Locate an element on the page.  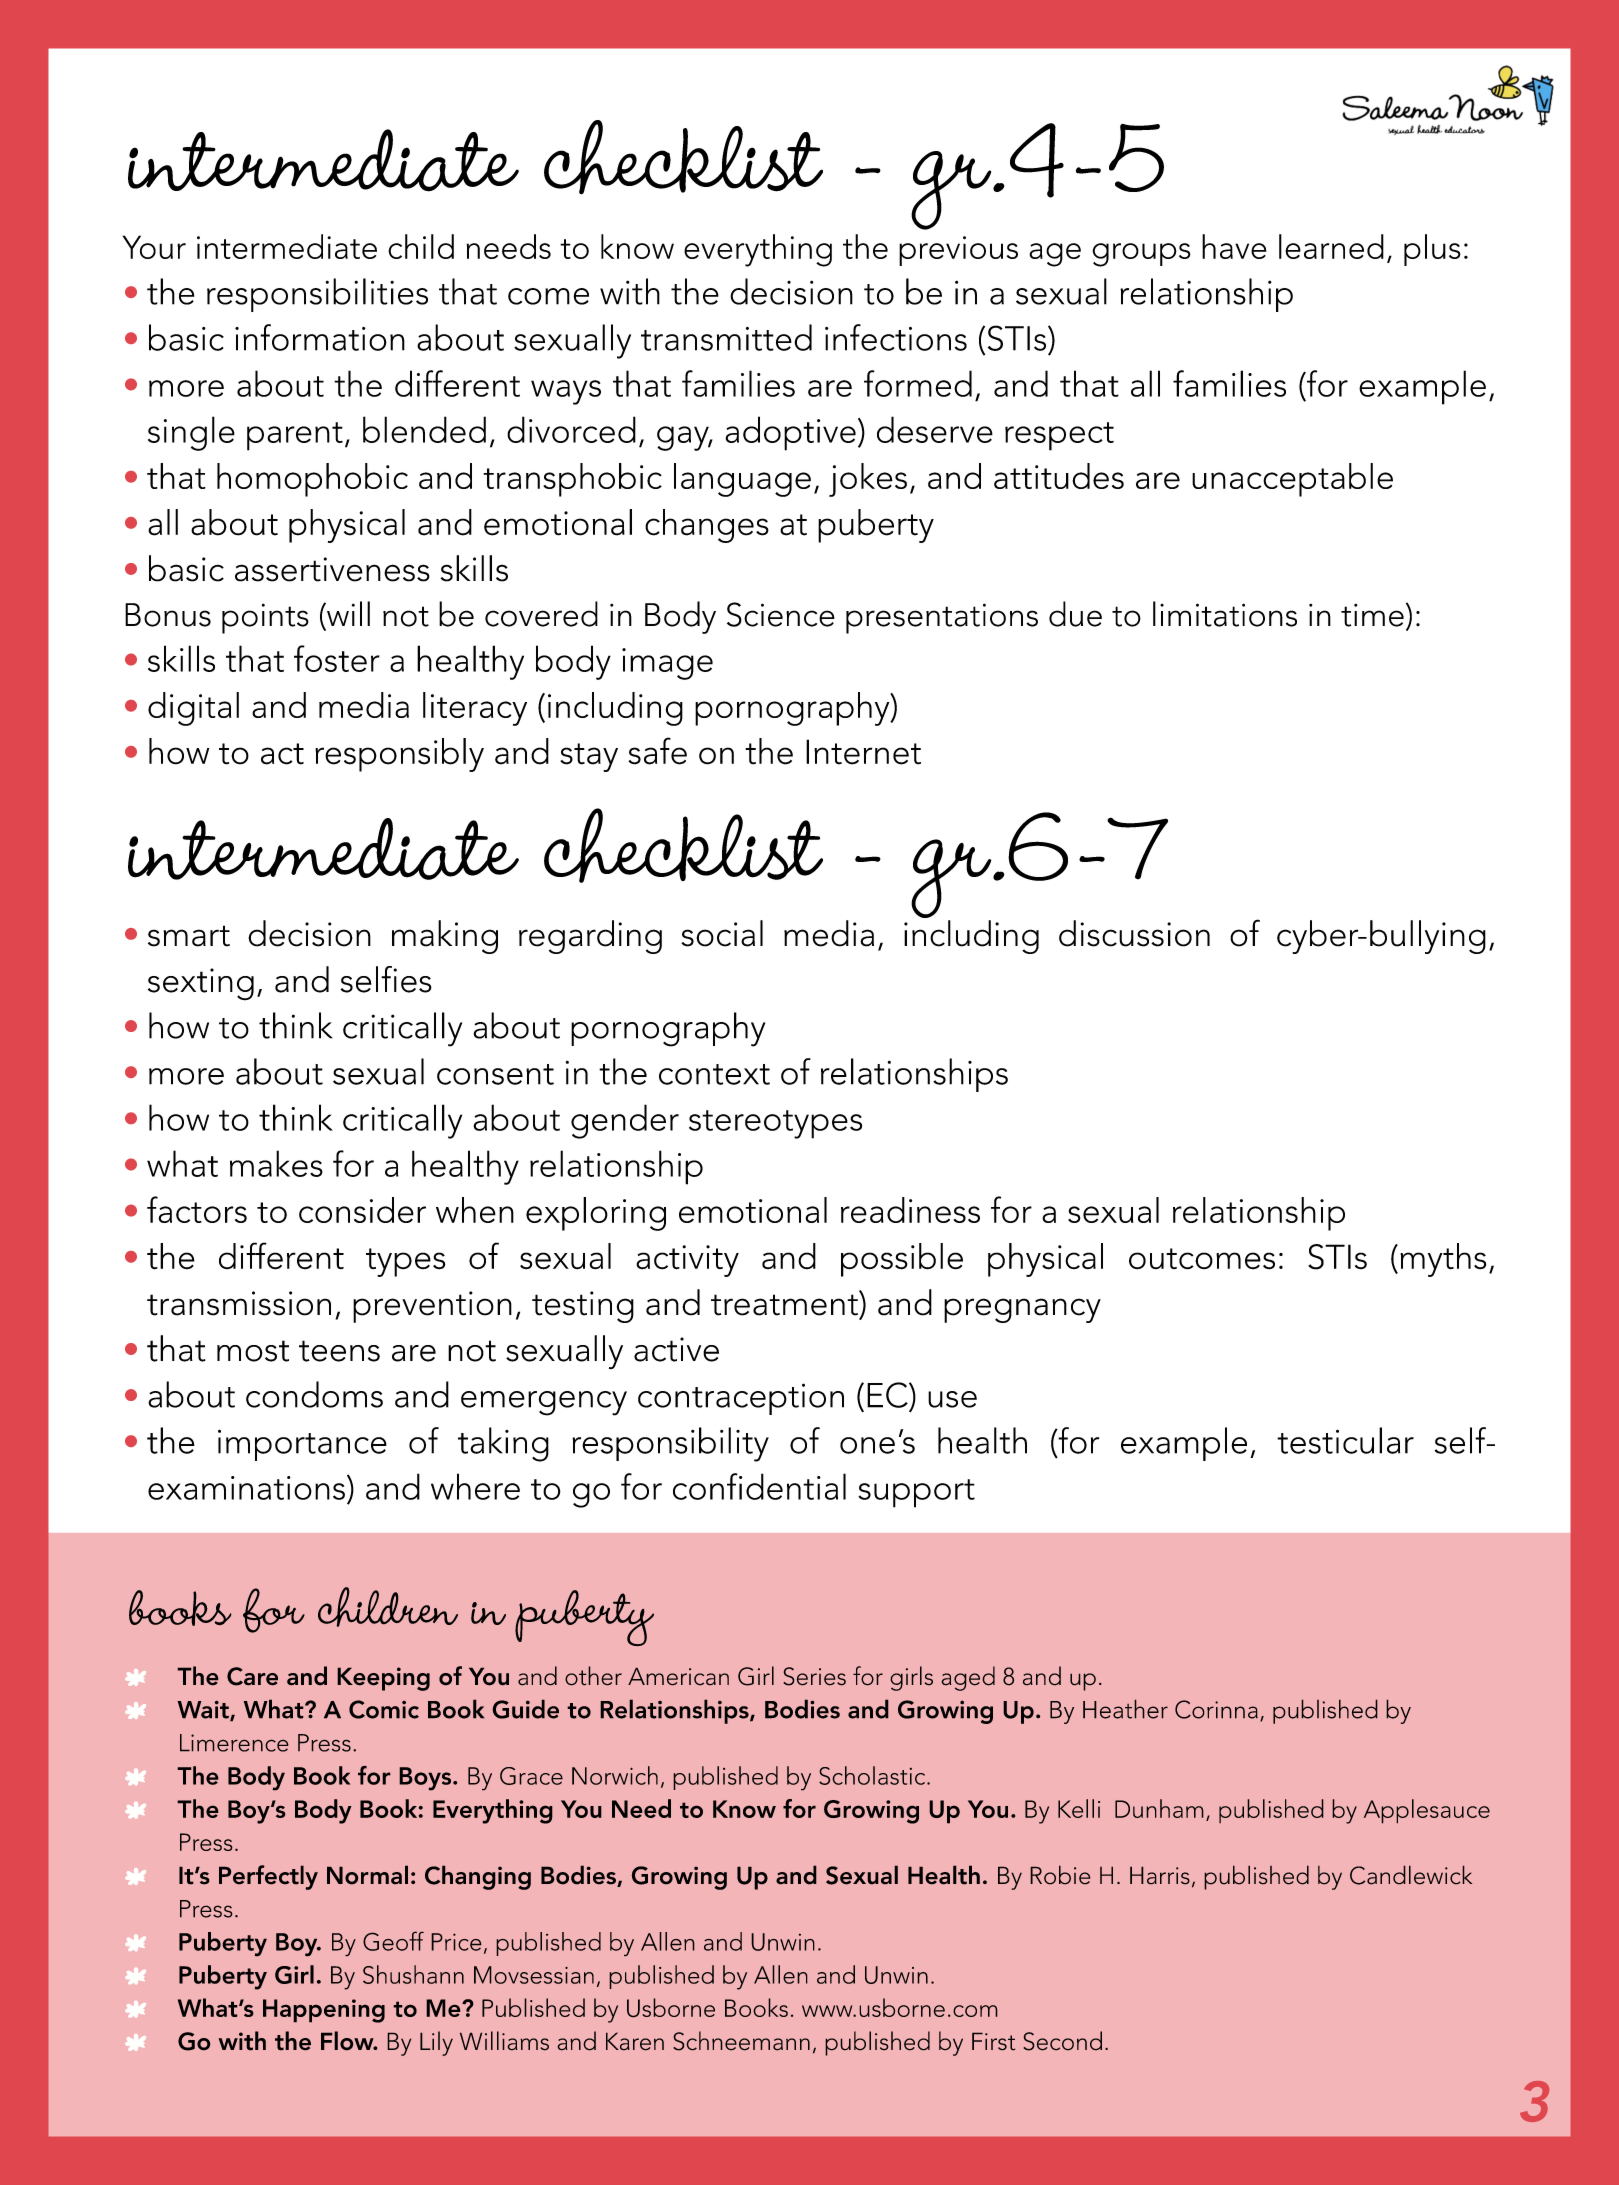
myths is located at coordinates (1443, 1260).
